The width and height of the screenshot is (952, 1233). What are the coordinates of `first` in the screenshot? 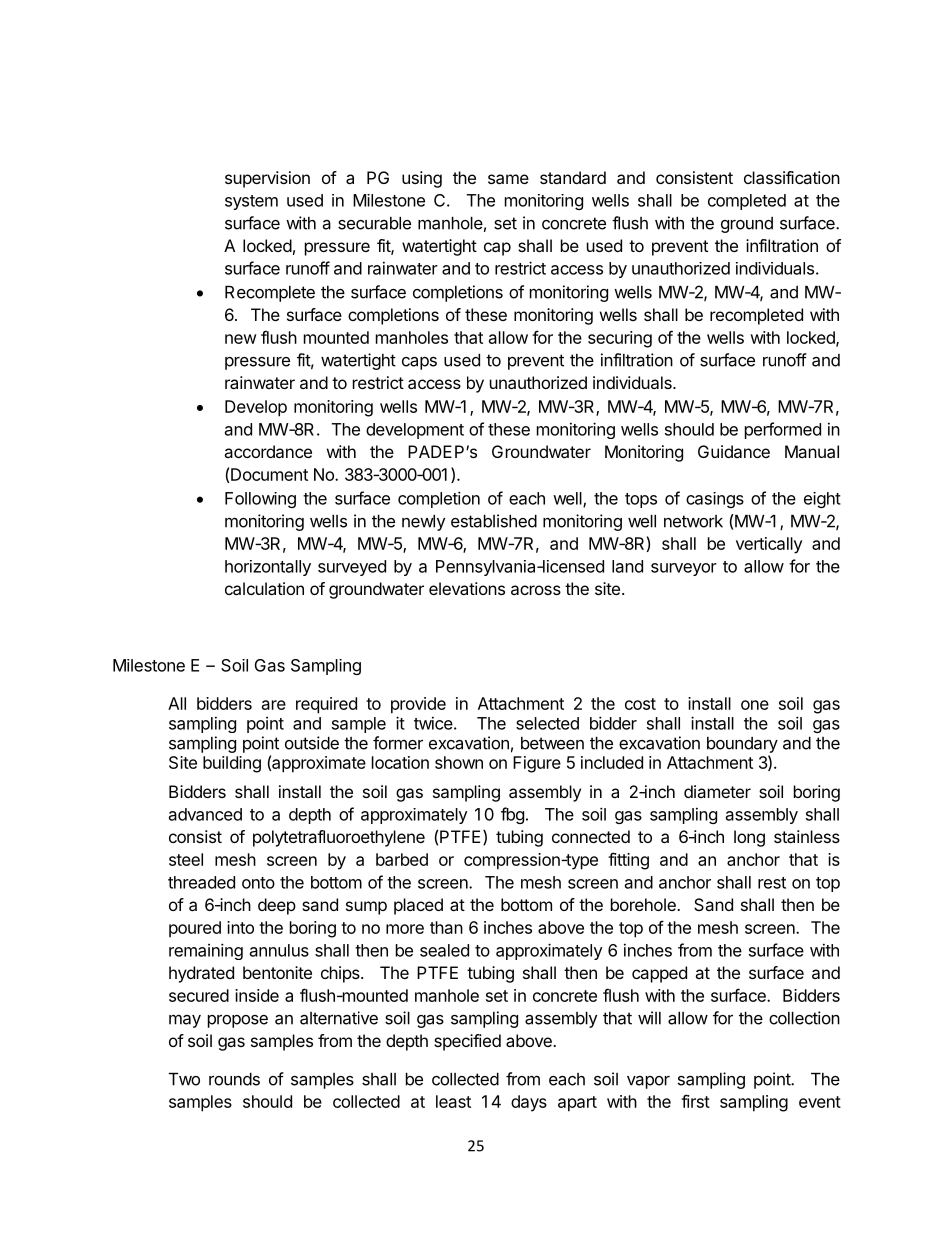 It's located at (695, 1101).
